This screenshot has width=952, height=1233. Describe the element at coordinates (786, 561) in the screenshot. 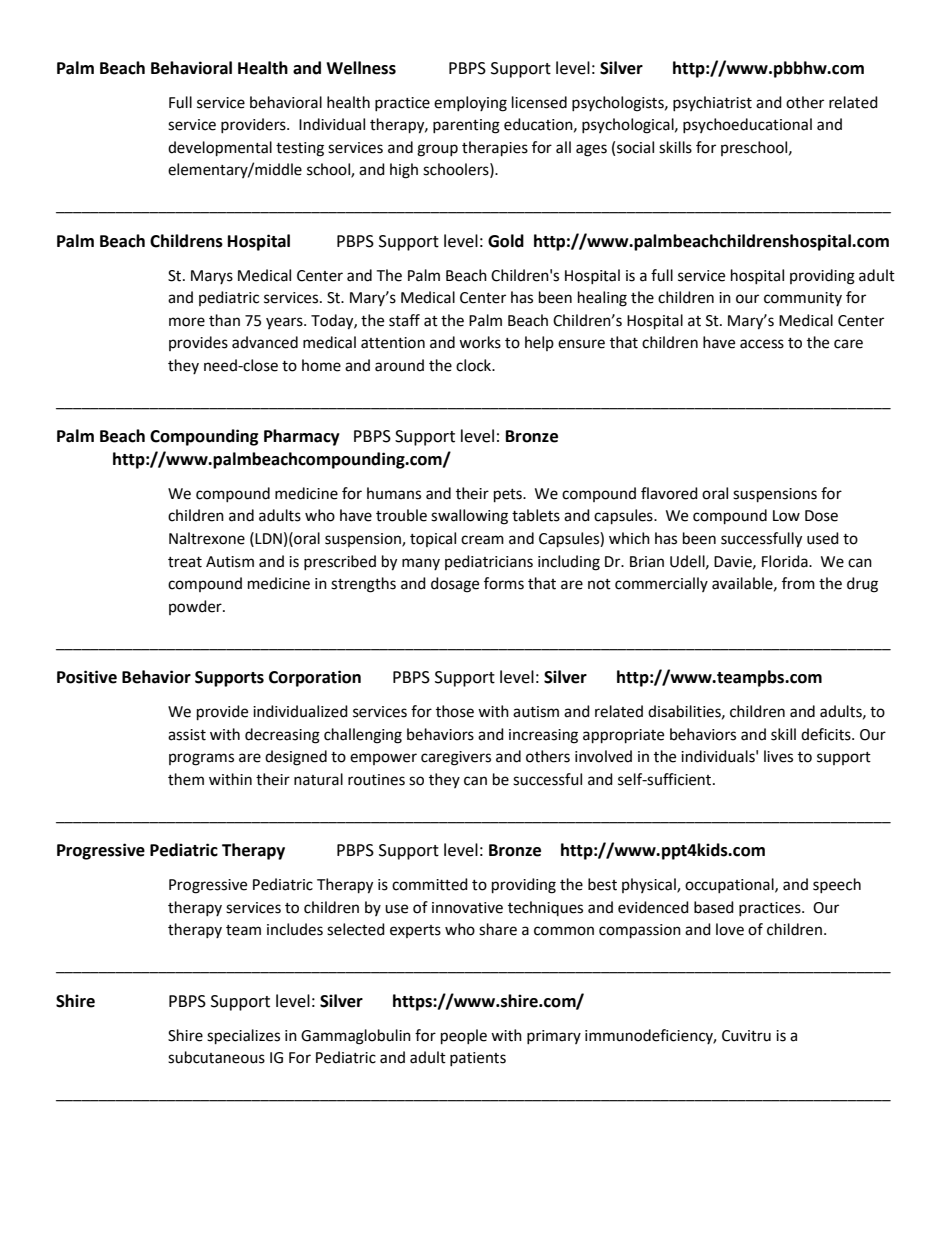

I see `Florida` at that location.
